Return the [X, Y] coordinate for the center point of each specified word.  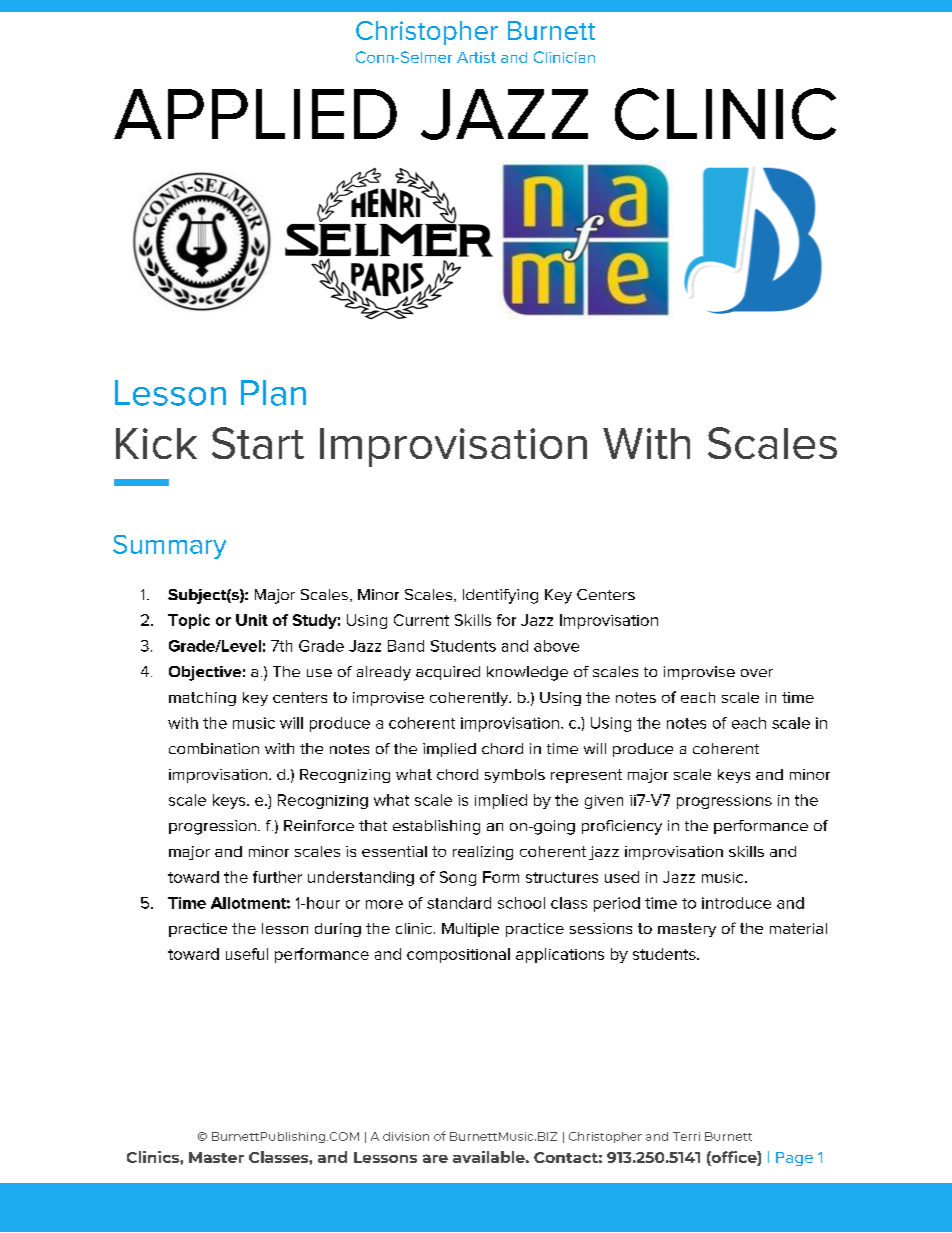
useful [247, 954]
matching [202, 699]
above [556, 646]
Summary [169, 547]
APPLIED [255, 114]
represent [586, 776]
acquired [448, 673]
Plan [273, 393]
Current [421, 620]
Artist [476, 57]
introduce [736, 903]
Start [258, 443]
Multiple [470, 930]
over [757, 673]
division [406, 1136]
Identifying [500, 596]
